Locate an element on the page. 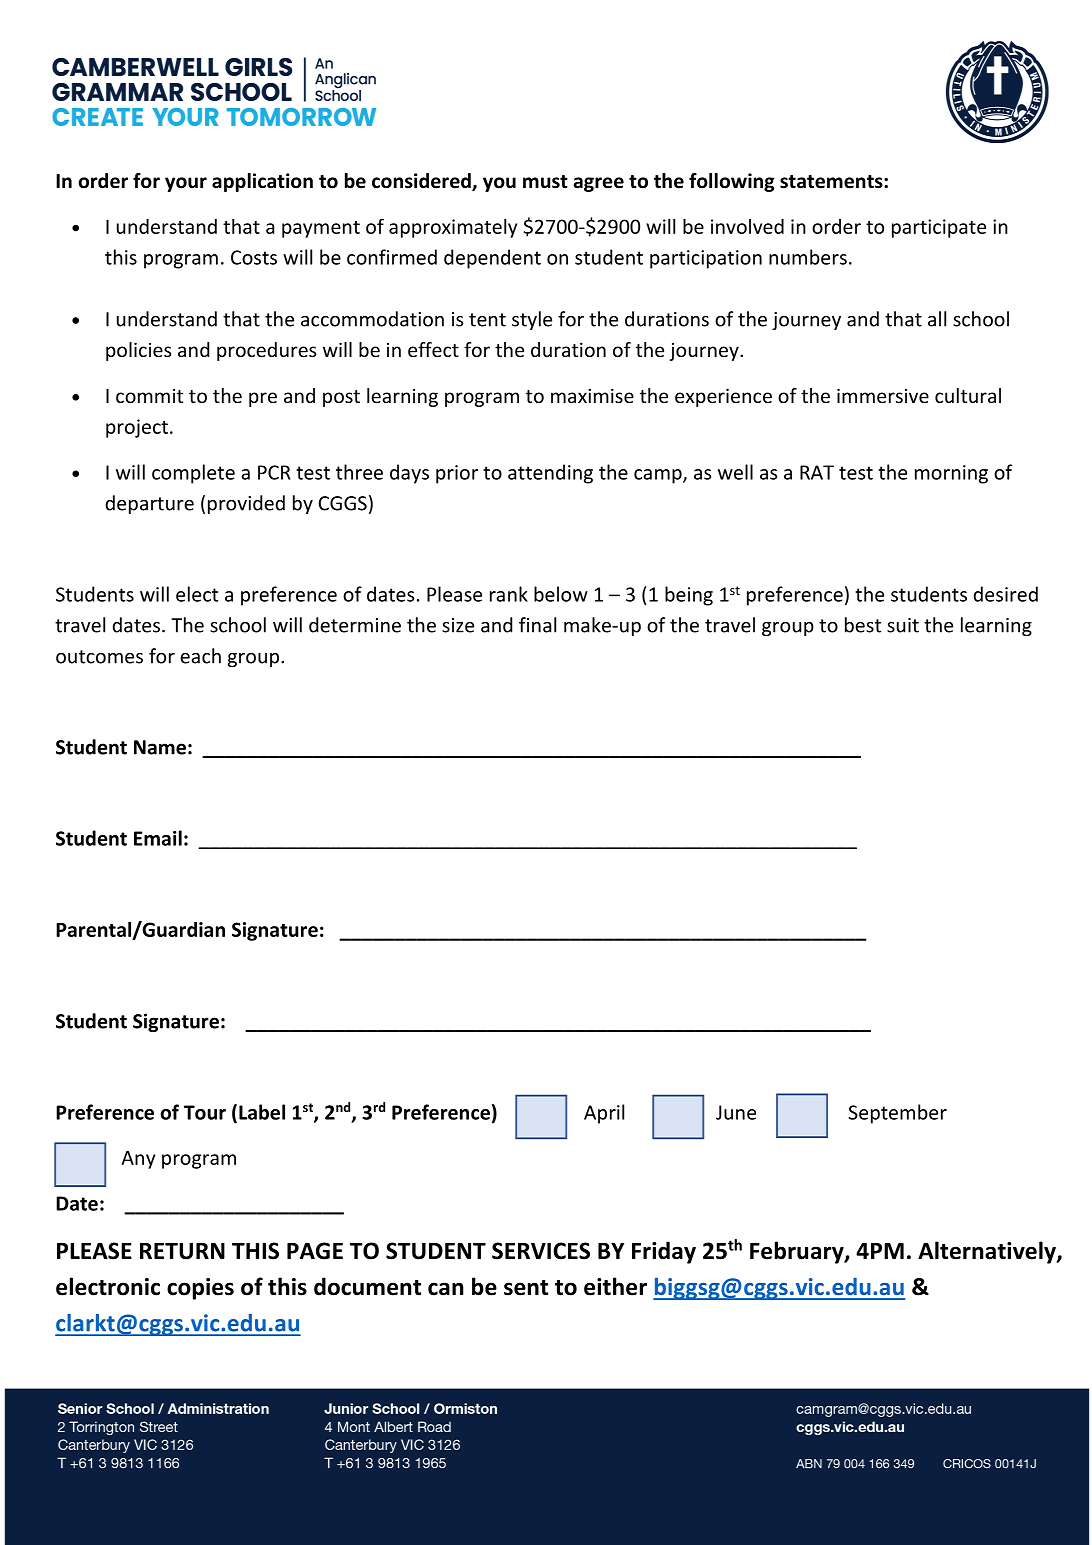 The width and height of the page is (1092, 1545). Alternatively is located at coordinates (988, 1252).
